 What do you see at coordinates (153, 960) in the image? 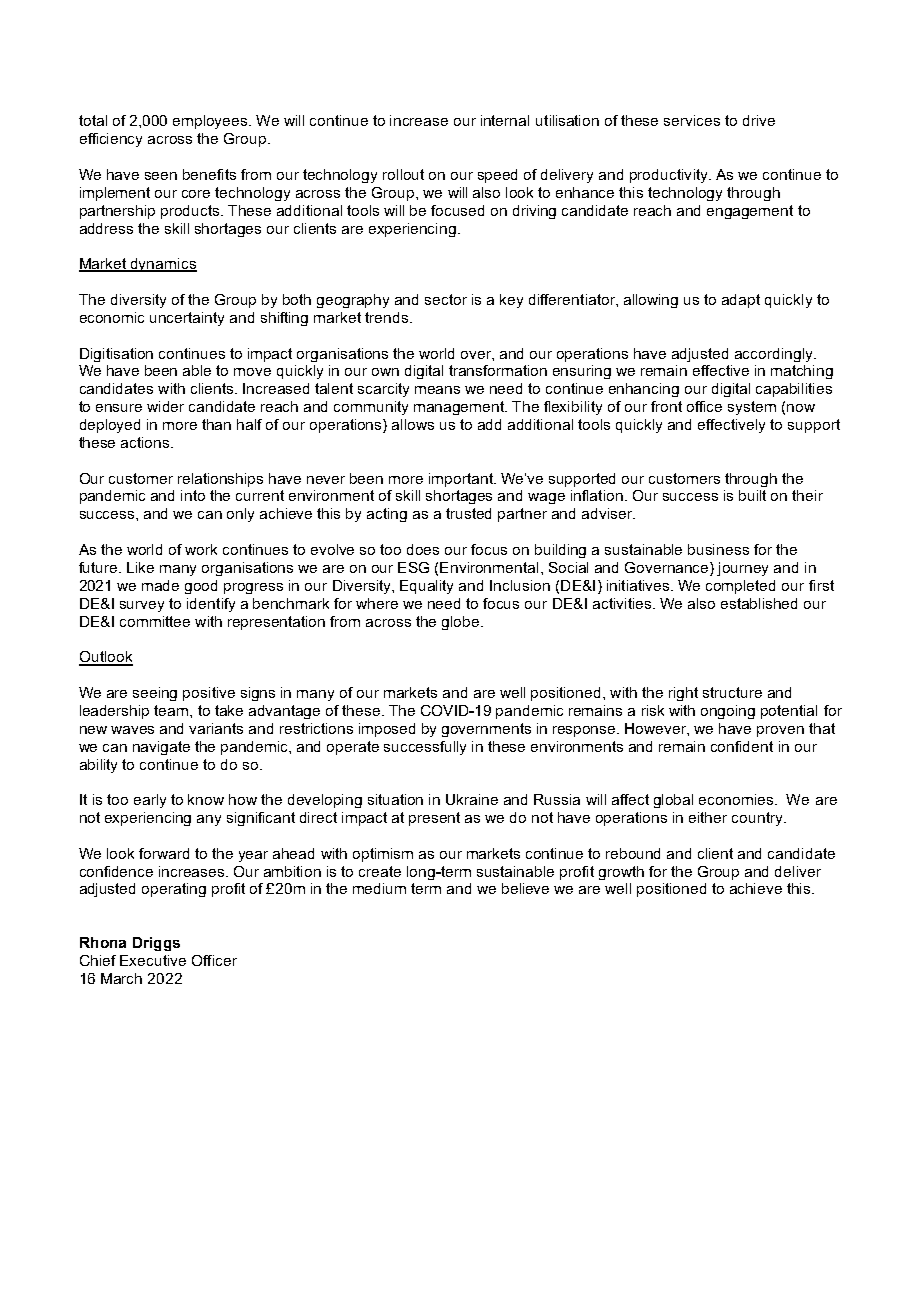
I see `Executive` at bounding box center [153, 960].
